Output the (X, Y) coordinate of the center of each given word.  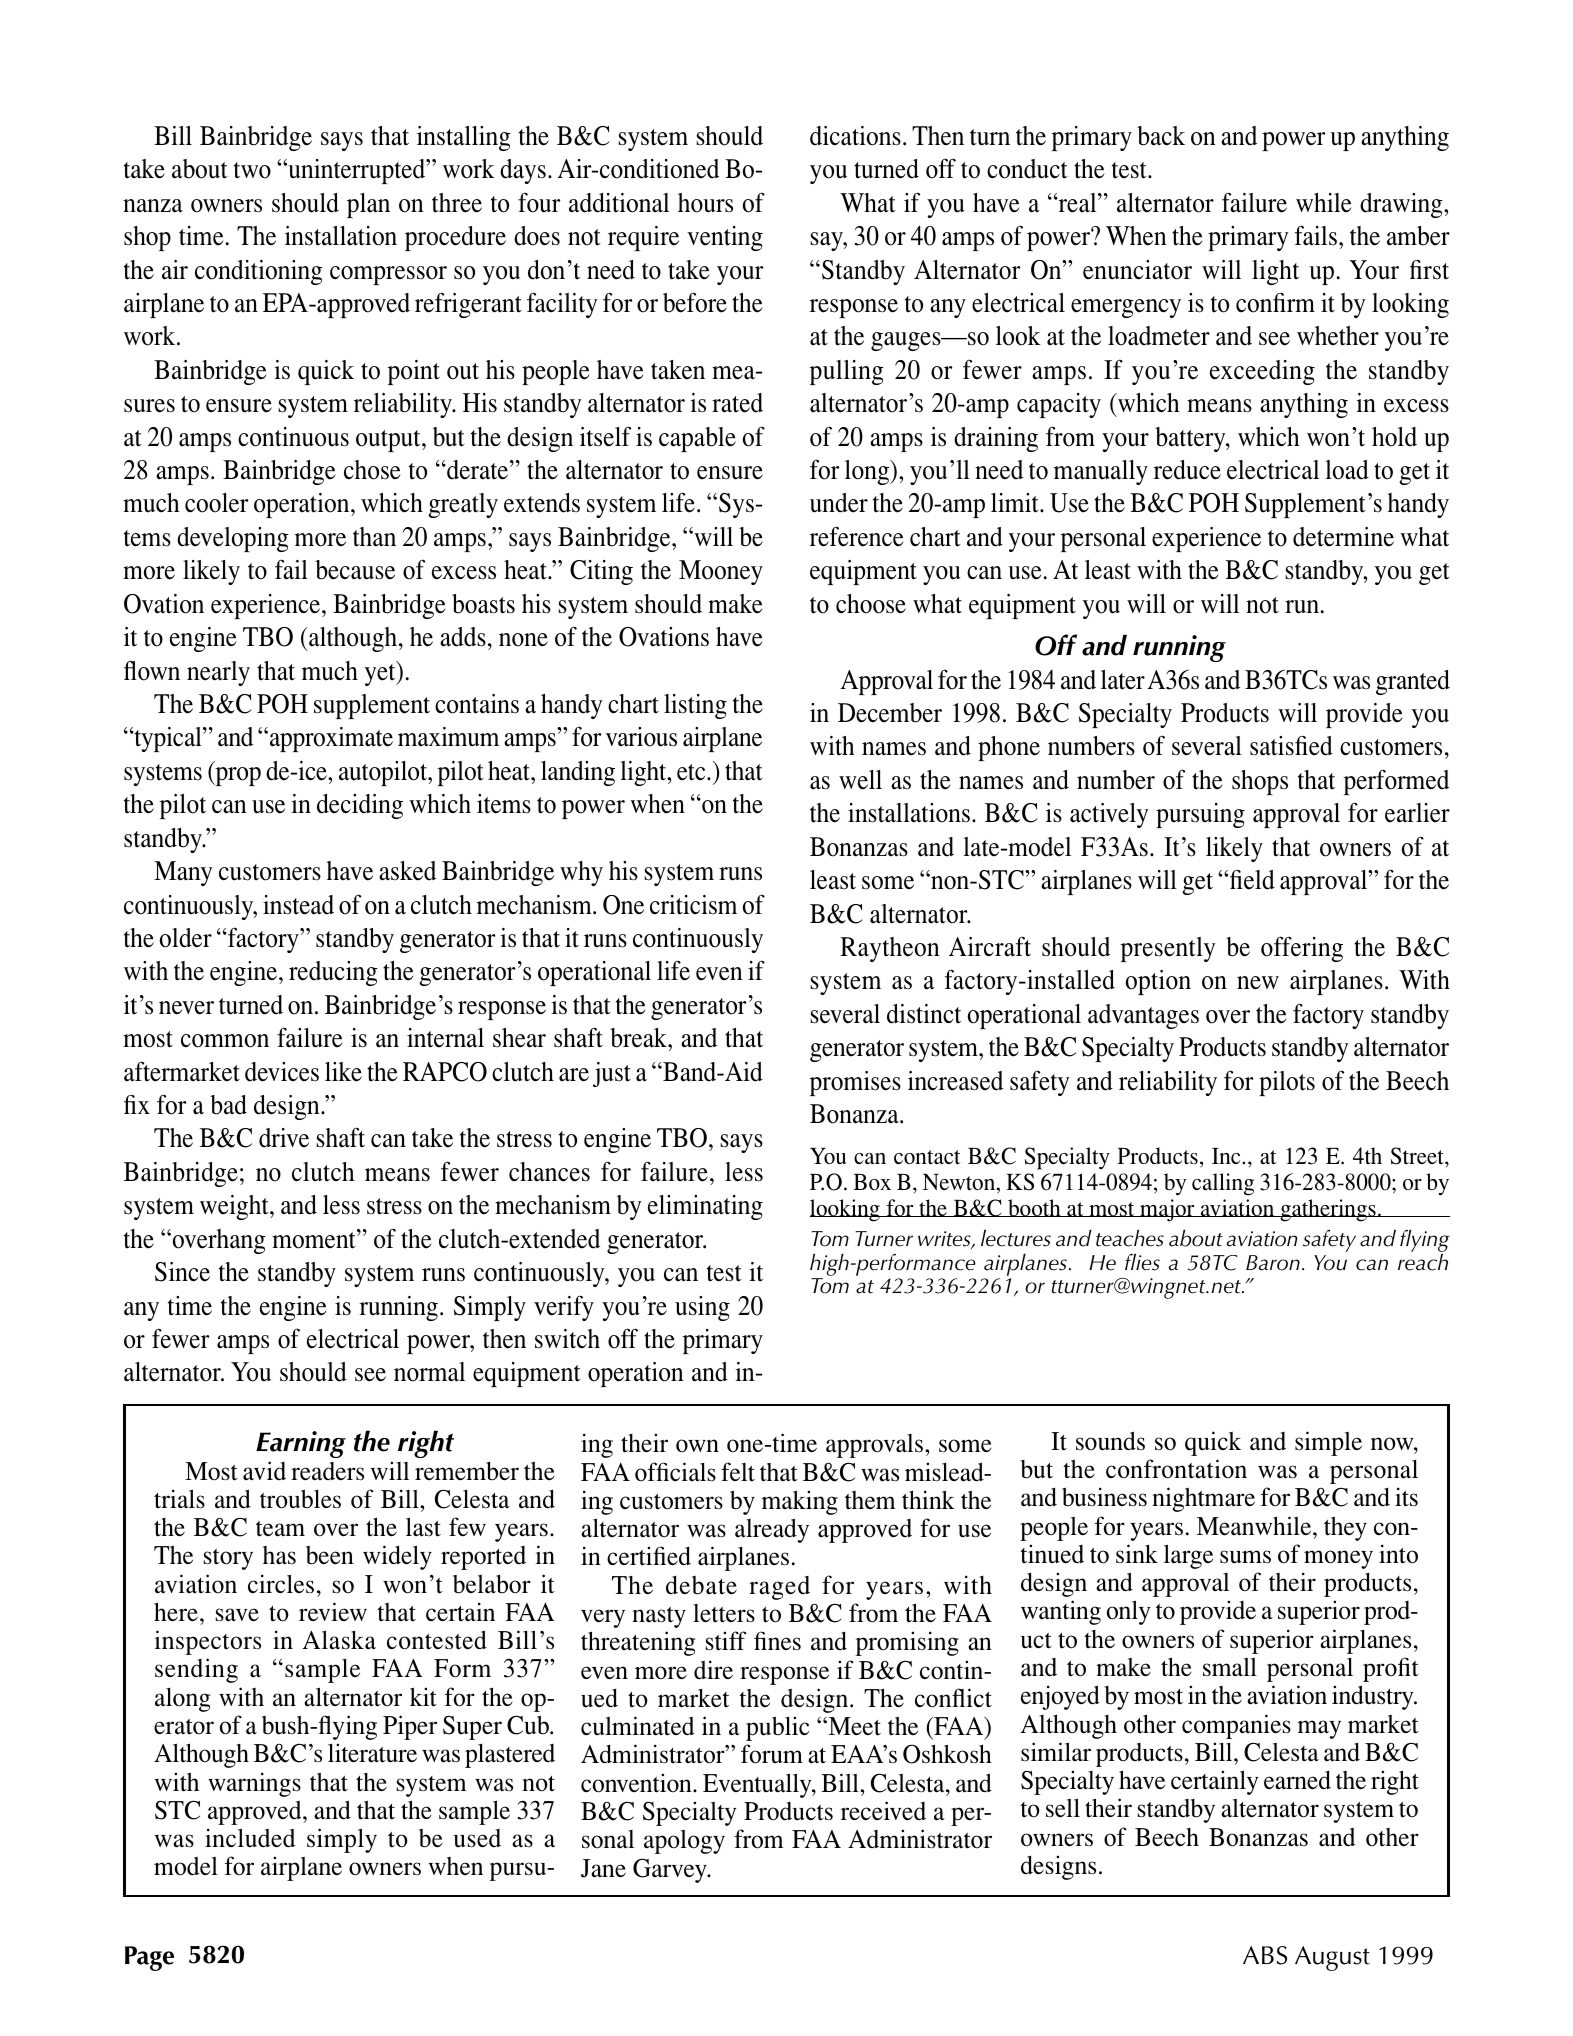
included (250, 1838)
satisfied (1291, 746)
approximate (330, 739)
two (252, 170)
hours (705, 203)
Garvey (671, 1870)
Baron (1273, 1263)
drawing (1402, 205)
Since (182, 1272)
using (702, 1308)
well (860, 780)
